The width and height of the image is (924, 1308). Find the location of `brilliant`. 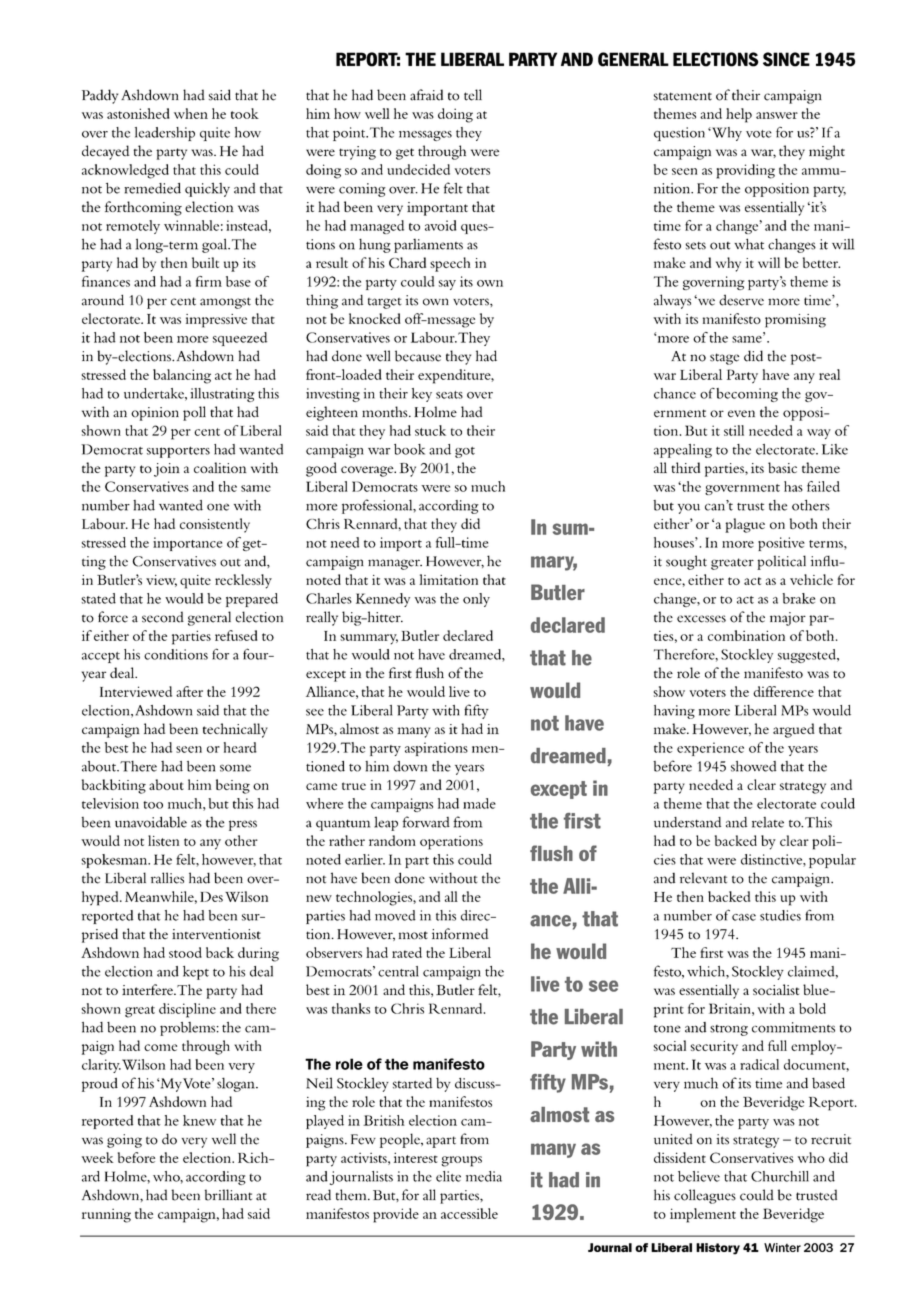

brilliant is located at coordinates (228, 1195).
